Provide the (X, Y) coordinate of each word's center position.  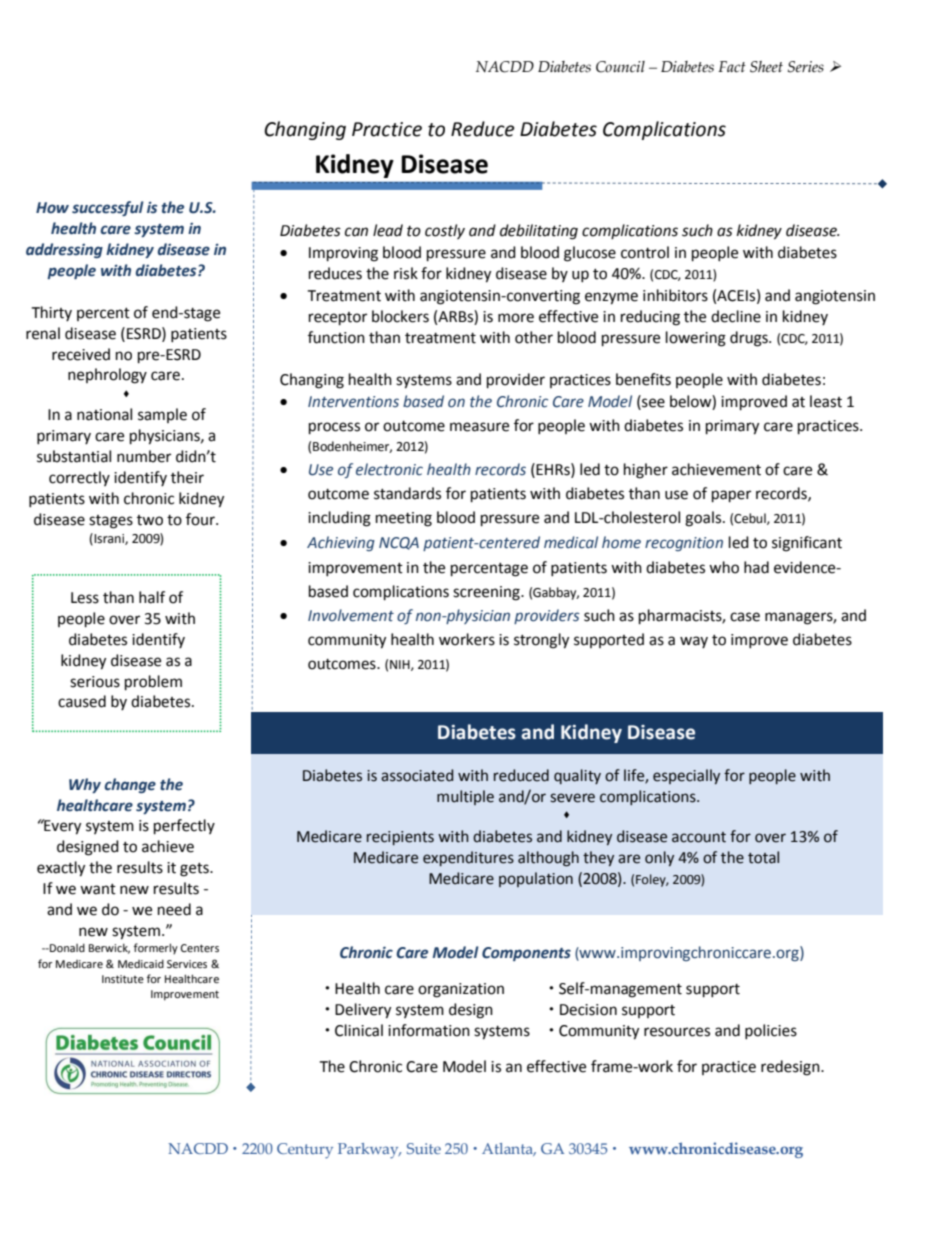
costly (445, 231)
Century (305, 1151)
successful (108, 208)
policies (771, 1031)
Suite (424, 1148)
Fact (732, 67)
